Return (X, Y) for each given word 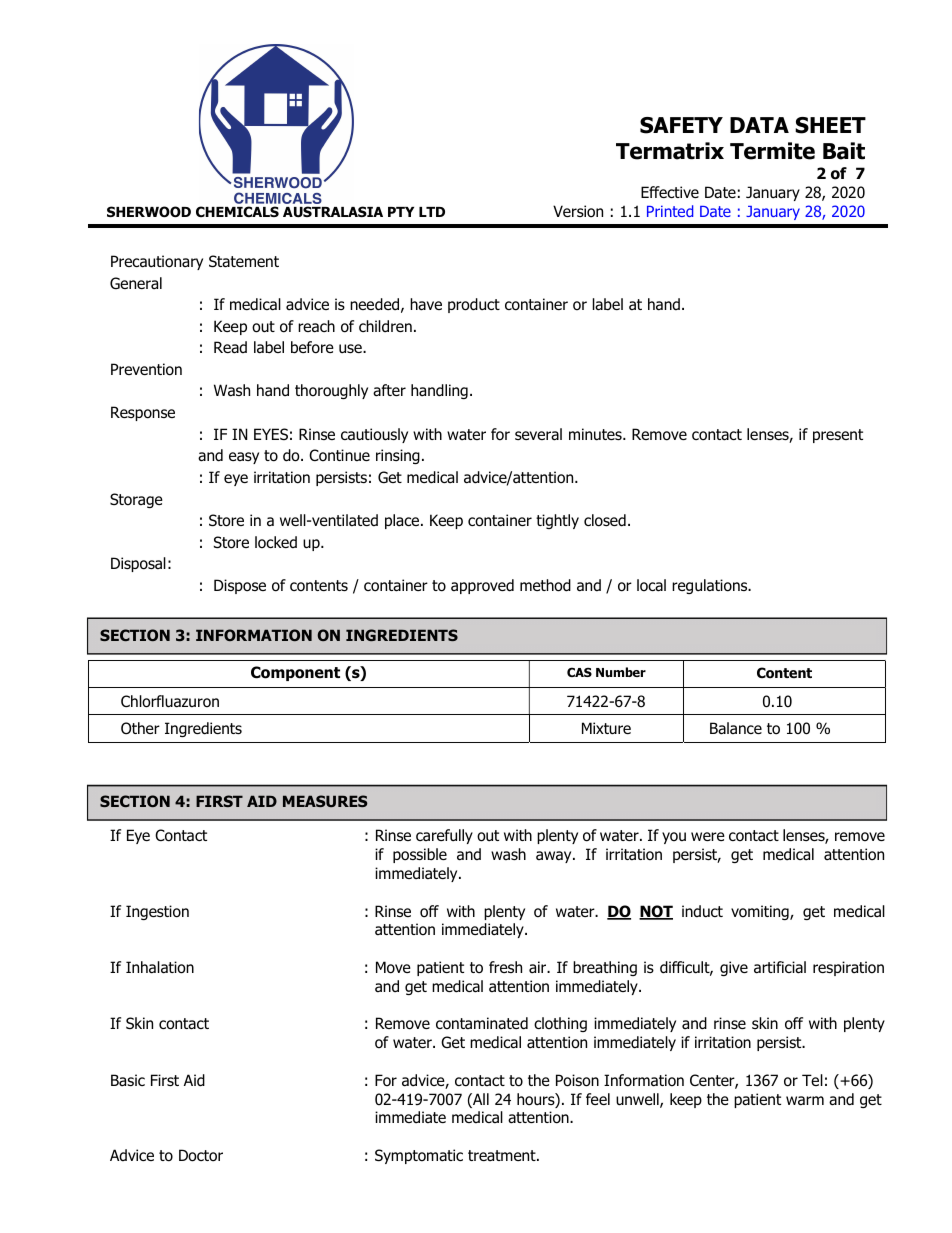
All (480, 1099)
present (838, 436)
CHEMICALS (237, 211)
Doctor (201, 1155)
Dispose (240, 586)
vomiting (761, 912)
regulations (711, 586)
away (555, 857)
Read (230, 347)
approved (482, 586)
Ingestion (157, 912)
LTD (432, 212)
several (538, 434)
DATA (759, 125)
